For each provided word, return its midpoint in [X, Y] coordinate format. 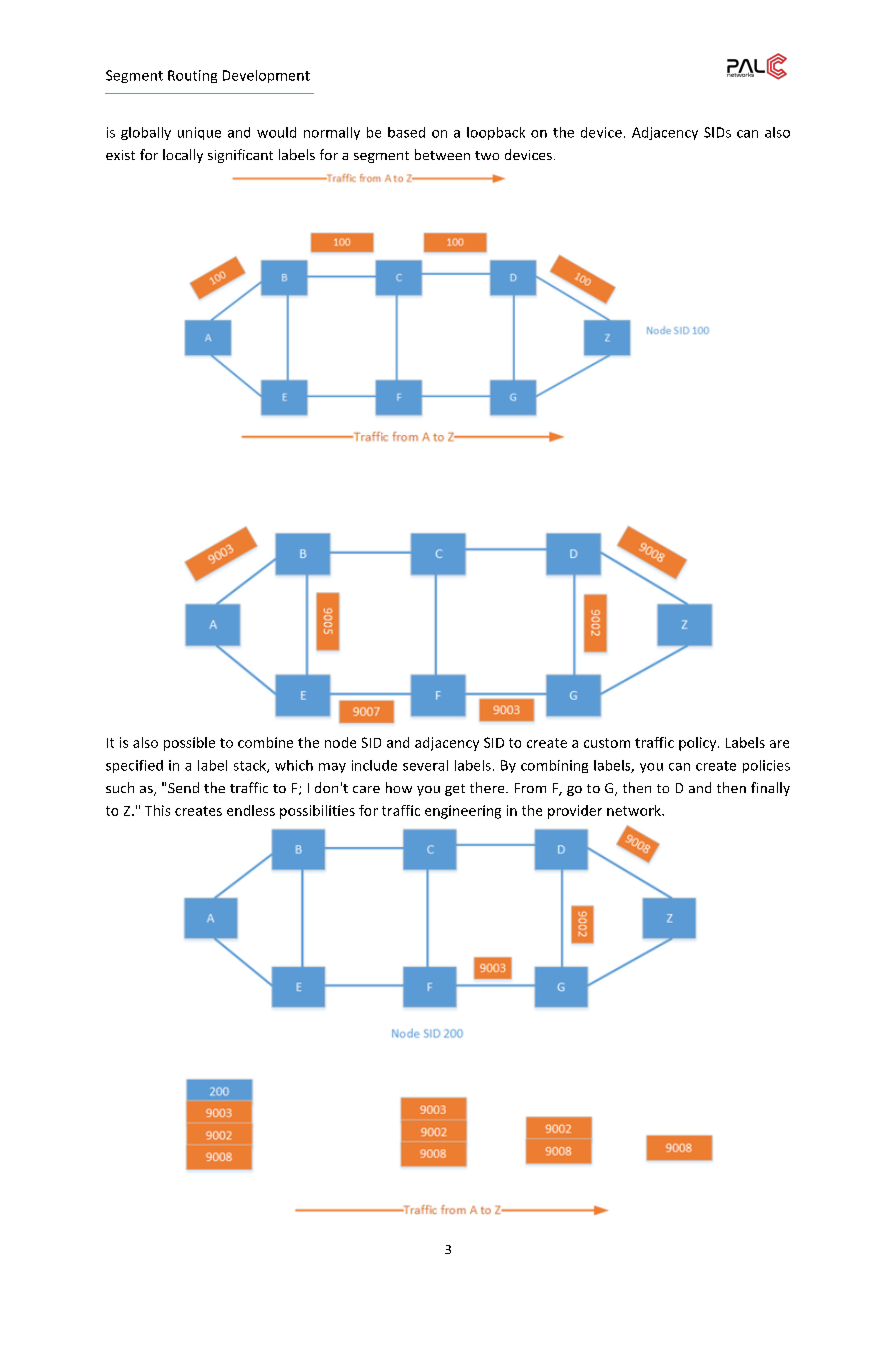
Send [183, 787]
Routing [192, 76]
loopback [496, 133]
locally [183, 156]
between [442, 154]
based [406, 132]
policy [699, 744]
